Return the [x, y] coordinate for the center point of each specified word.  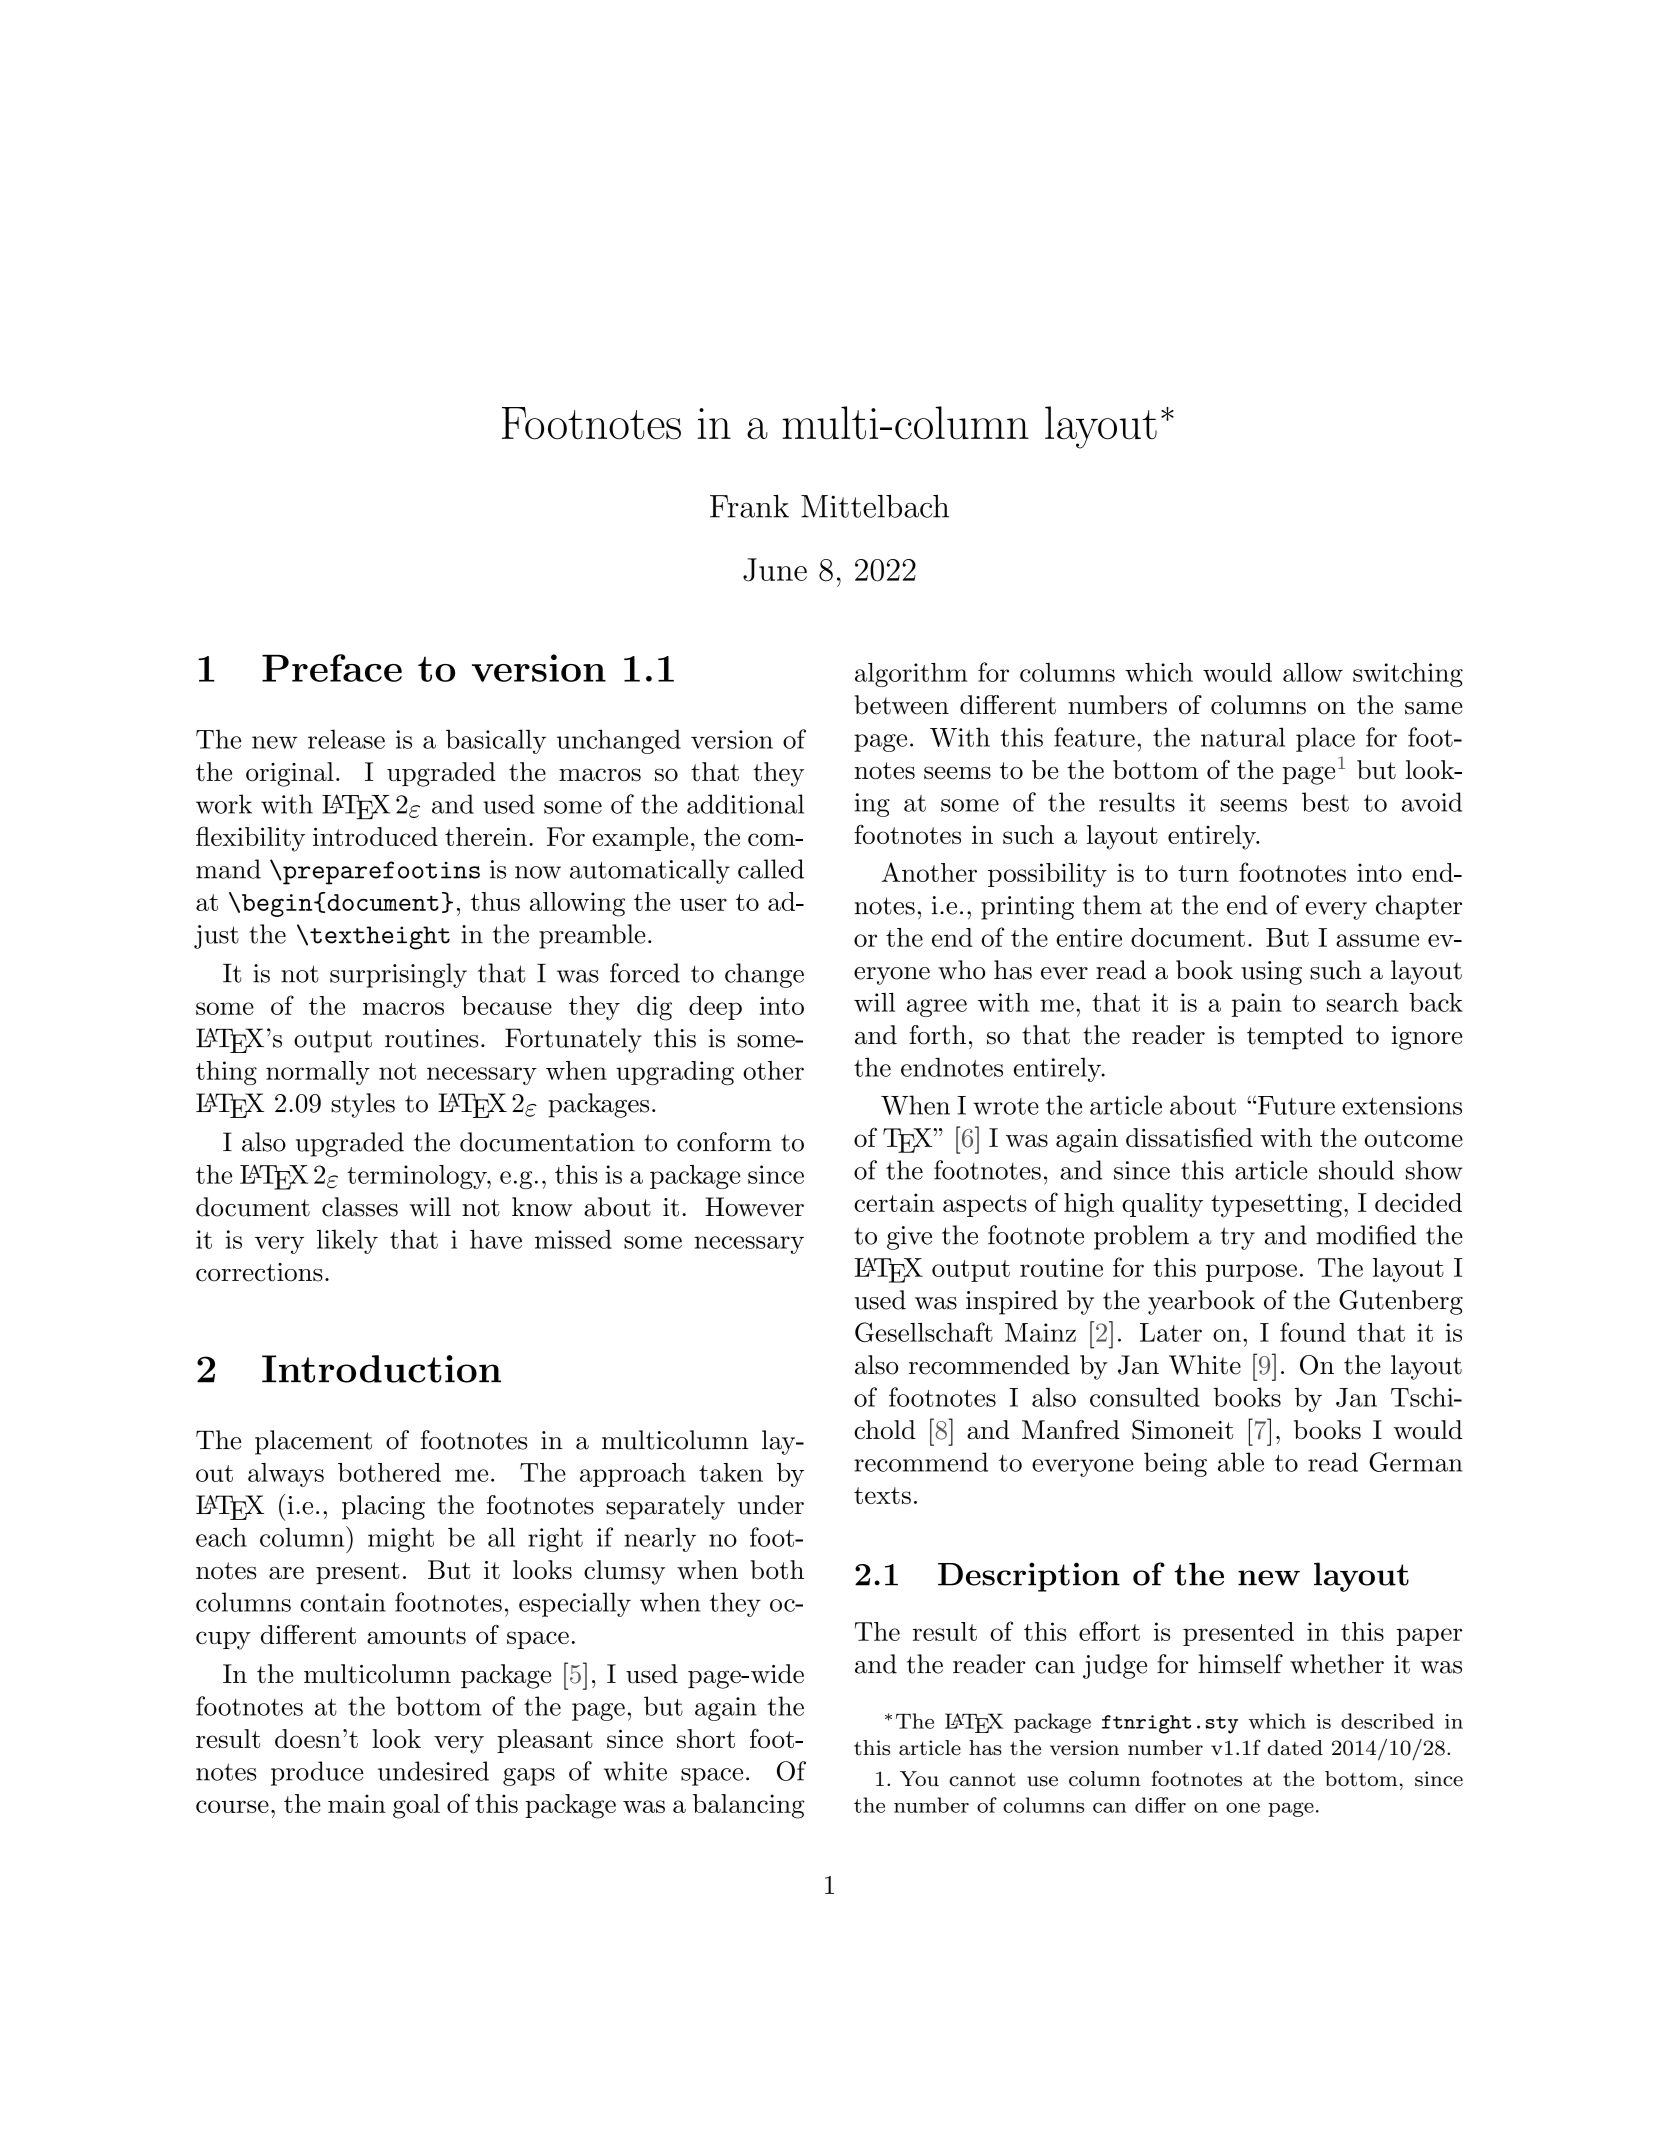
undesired [433, 1771]
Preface [332, 668]
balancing [748, 1806]
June [775, 570]
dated [1295, 1748]
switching [1408, 675]
